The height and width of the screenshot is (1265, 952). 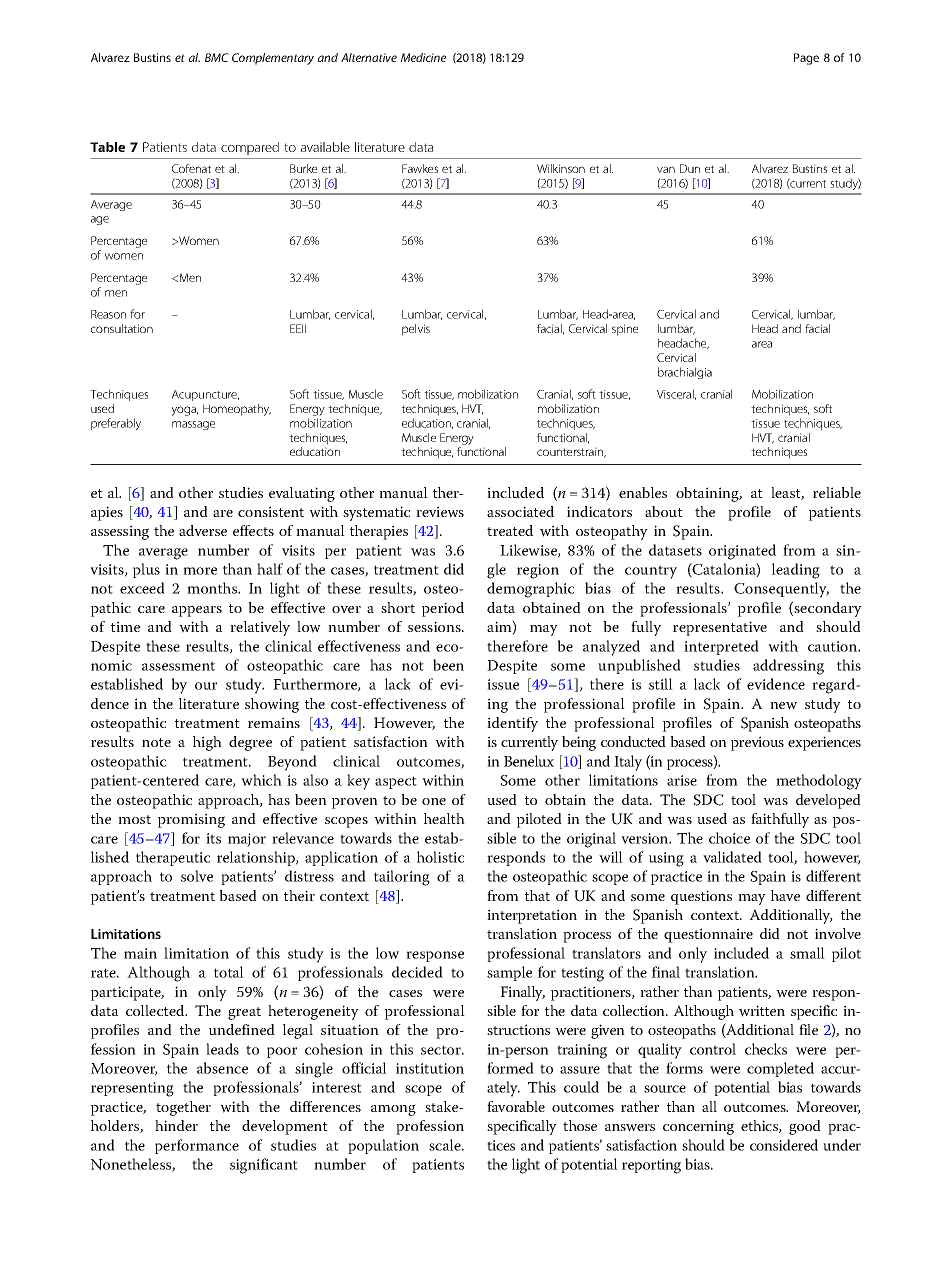 I want to click on Page, so click(x=806, y=59).
